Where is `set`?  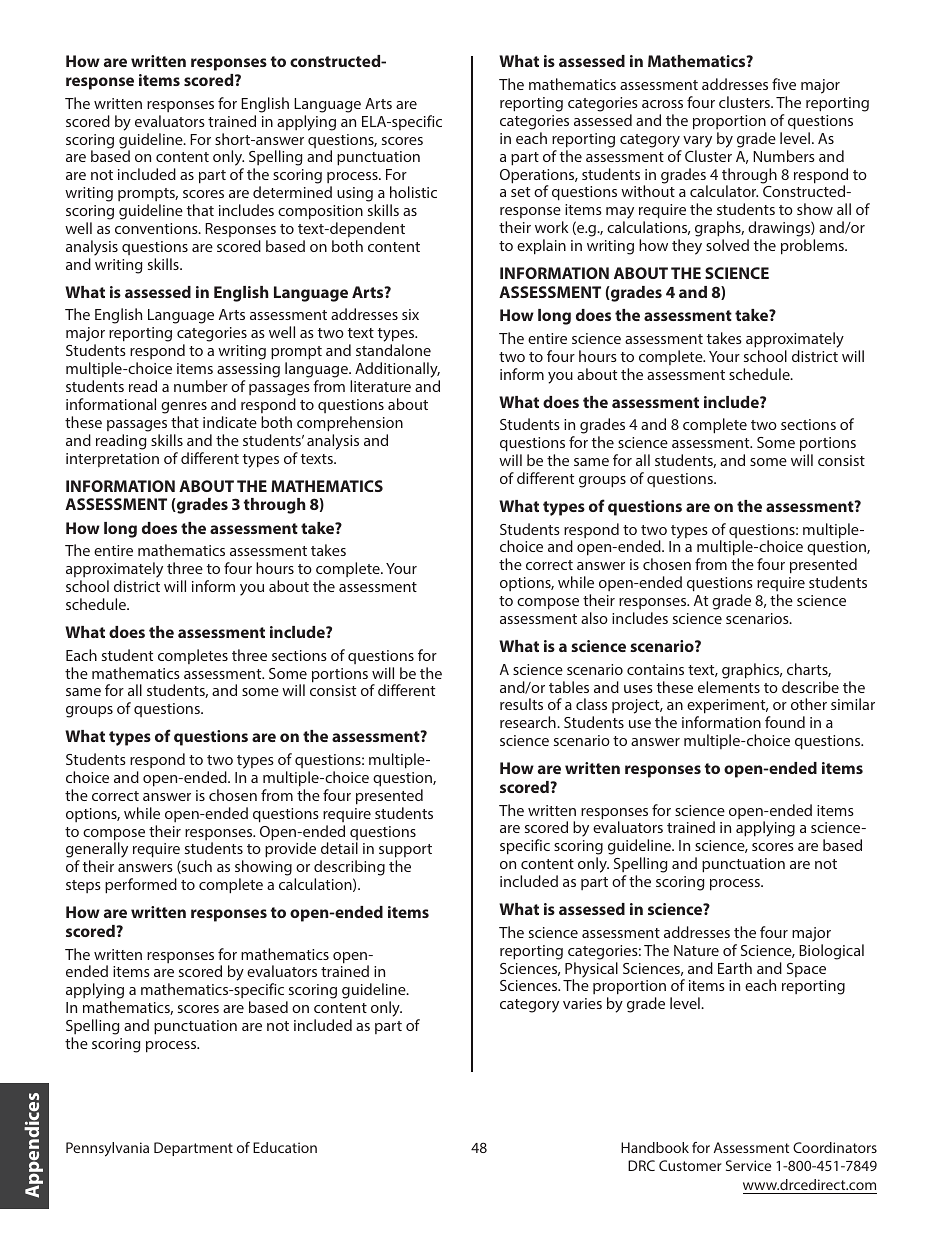 set is located at coordinates (520, 192).
